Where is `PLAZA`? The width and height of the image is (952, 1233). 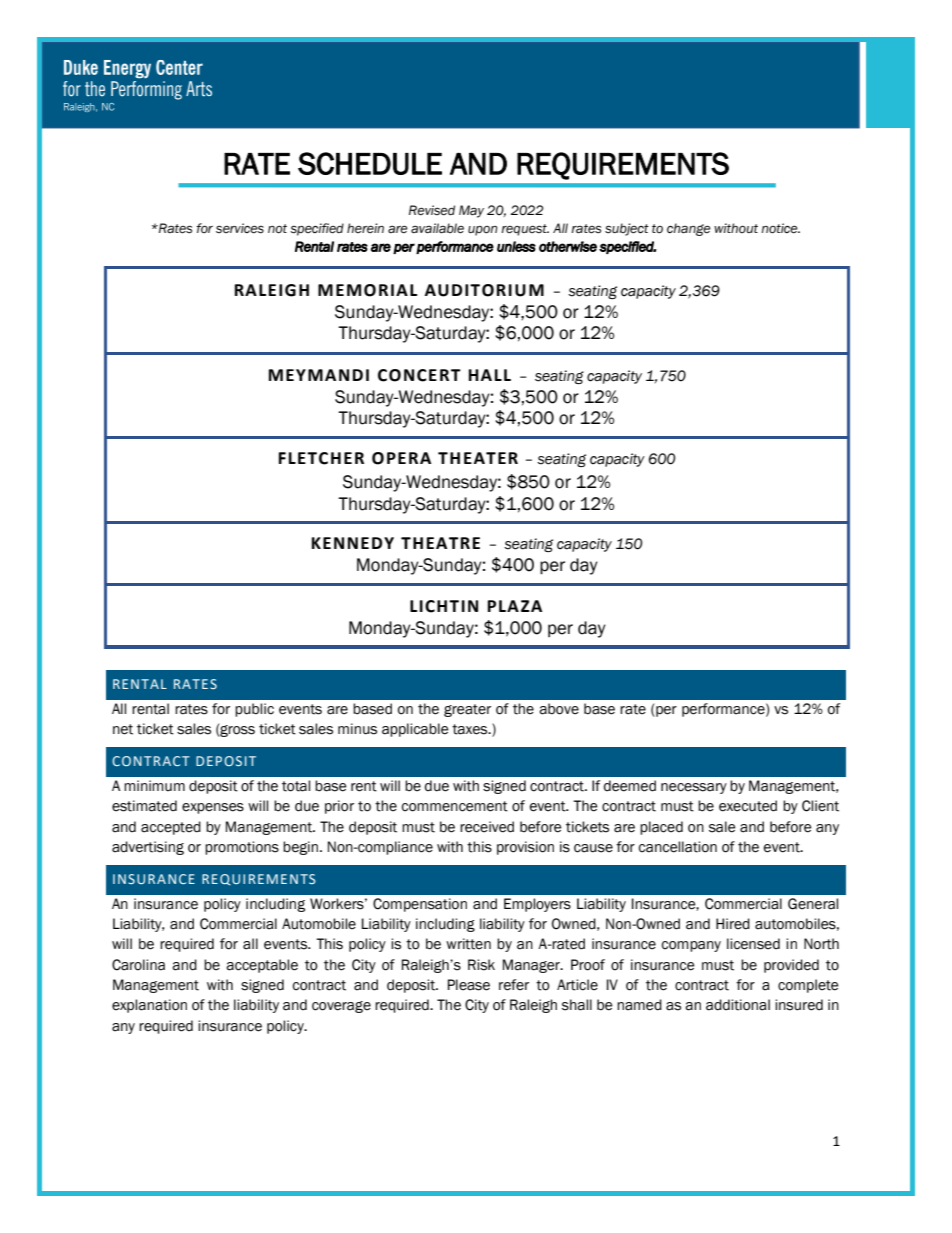
PLAZA is located at coordinates (515, 606).
